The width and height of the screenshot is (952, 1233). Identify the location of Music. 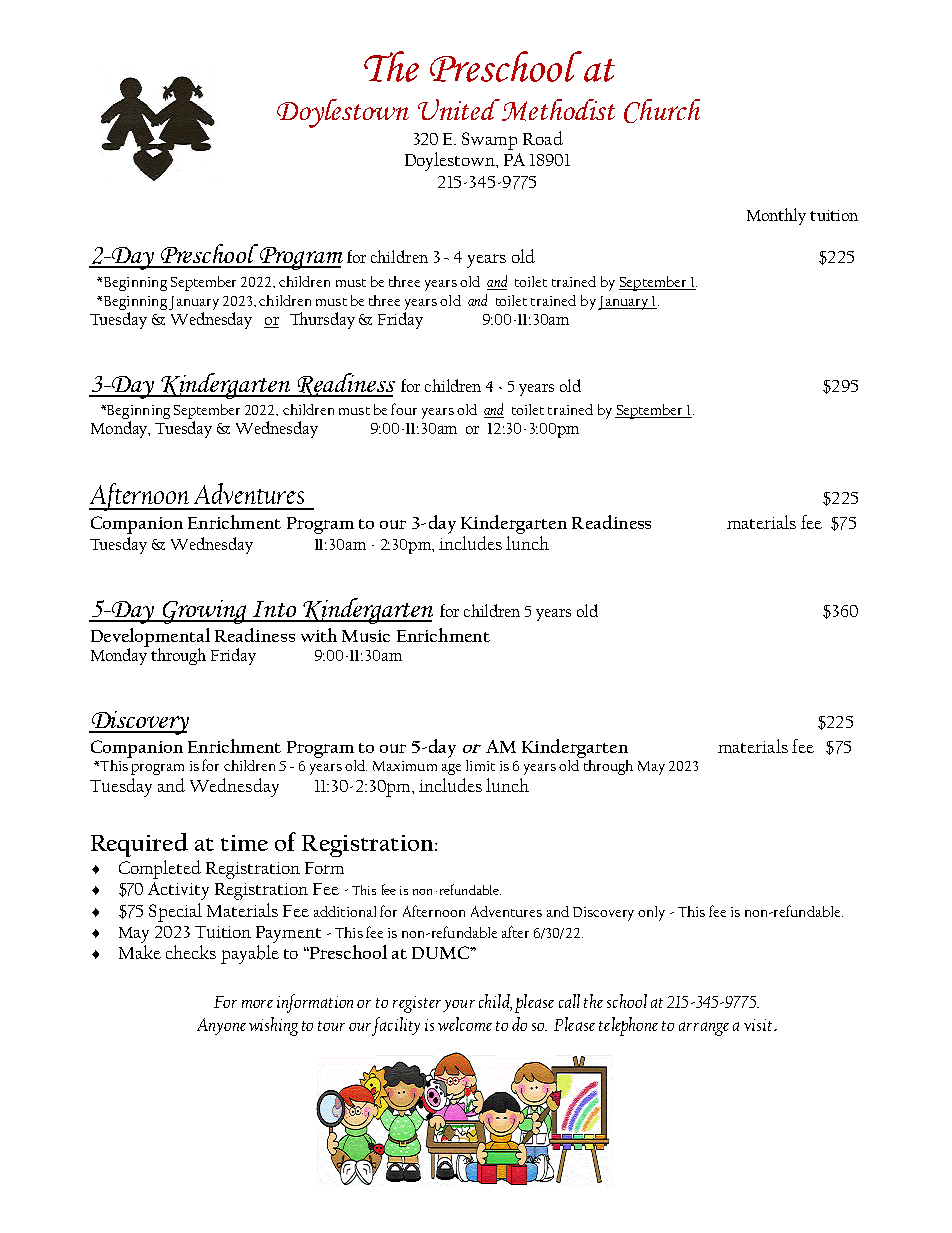
(366, 636).
